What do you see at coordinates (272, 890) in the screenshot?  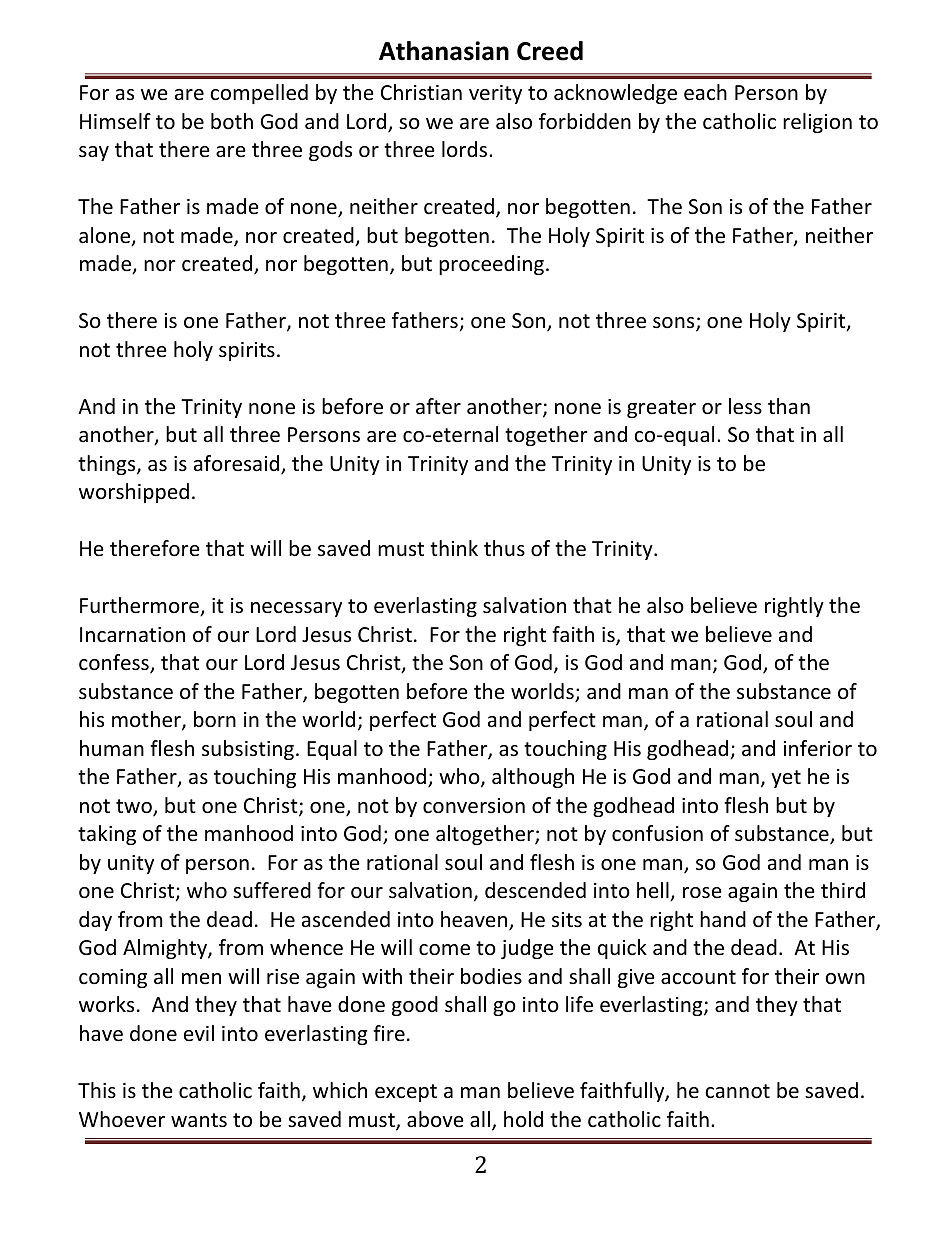 I see `suffered` at bounding box center [272, 890].
